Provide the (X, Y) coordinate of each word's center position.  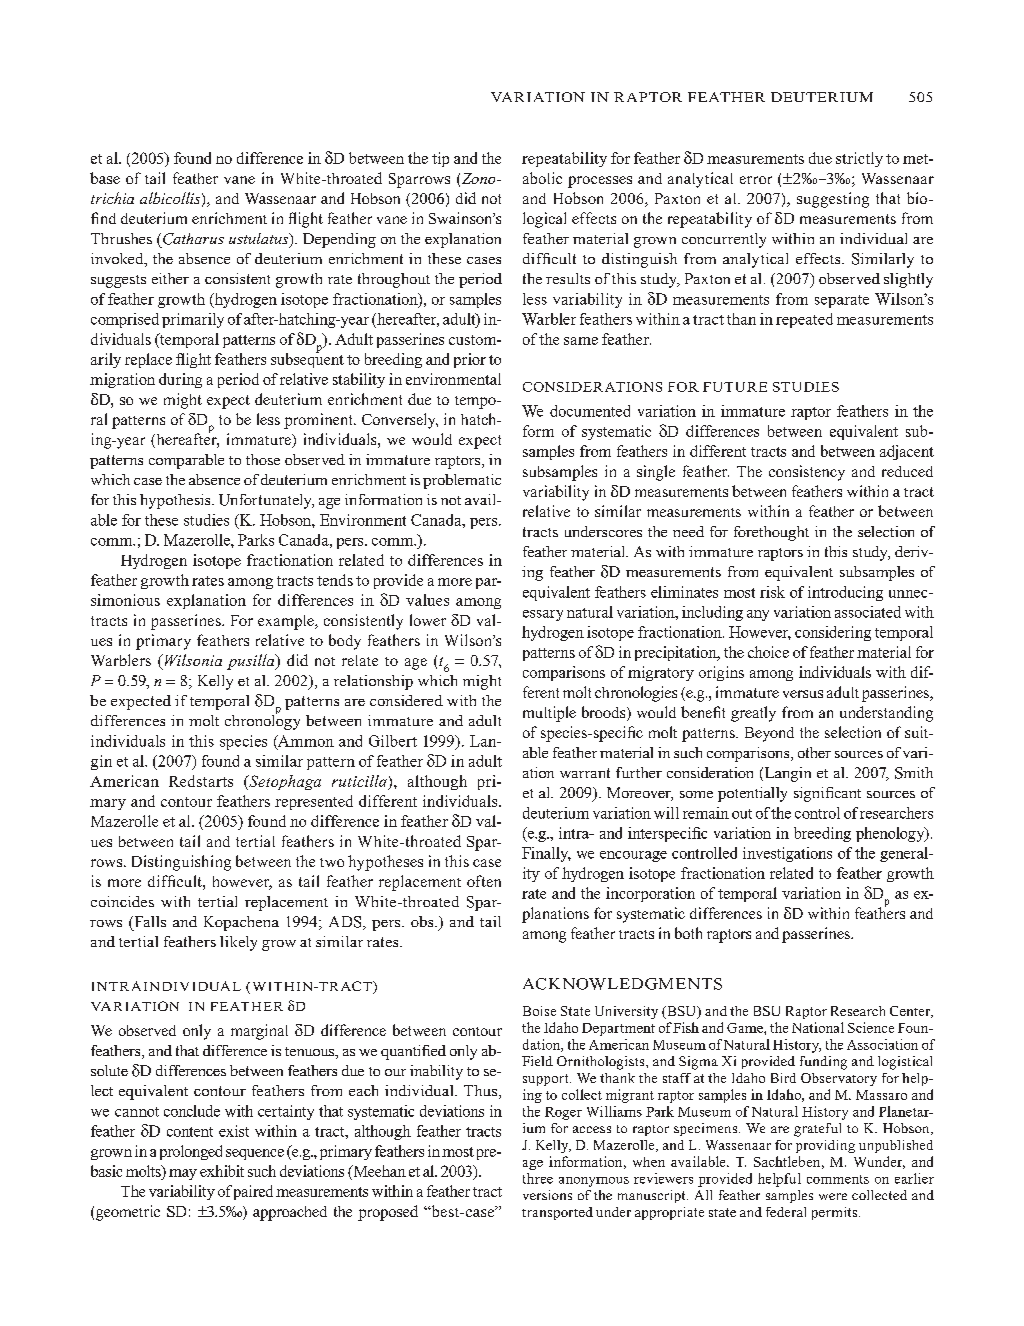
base (105, 178)
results (568, 278)
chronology (262, 721)
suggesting (833, 200)
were (833, 1196)
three (538, 1178)
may (183, 1174)
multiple (549, 714)
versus (803, 694)
